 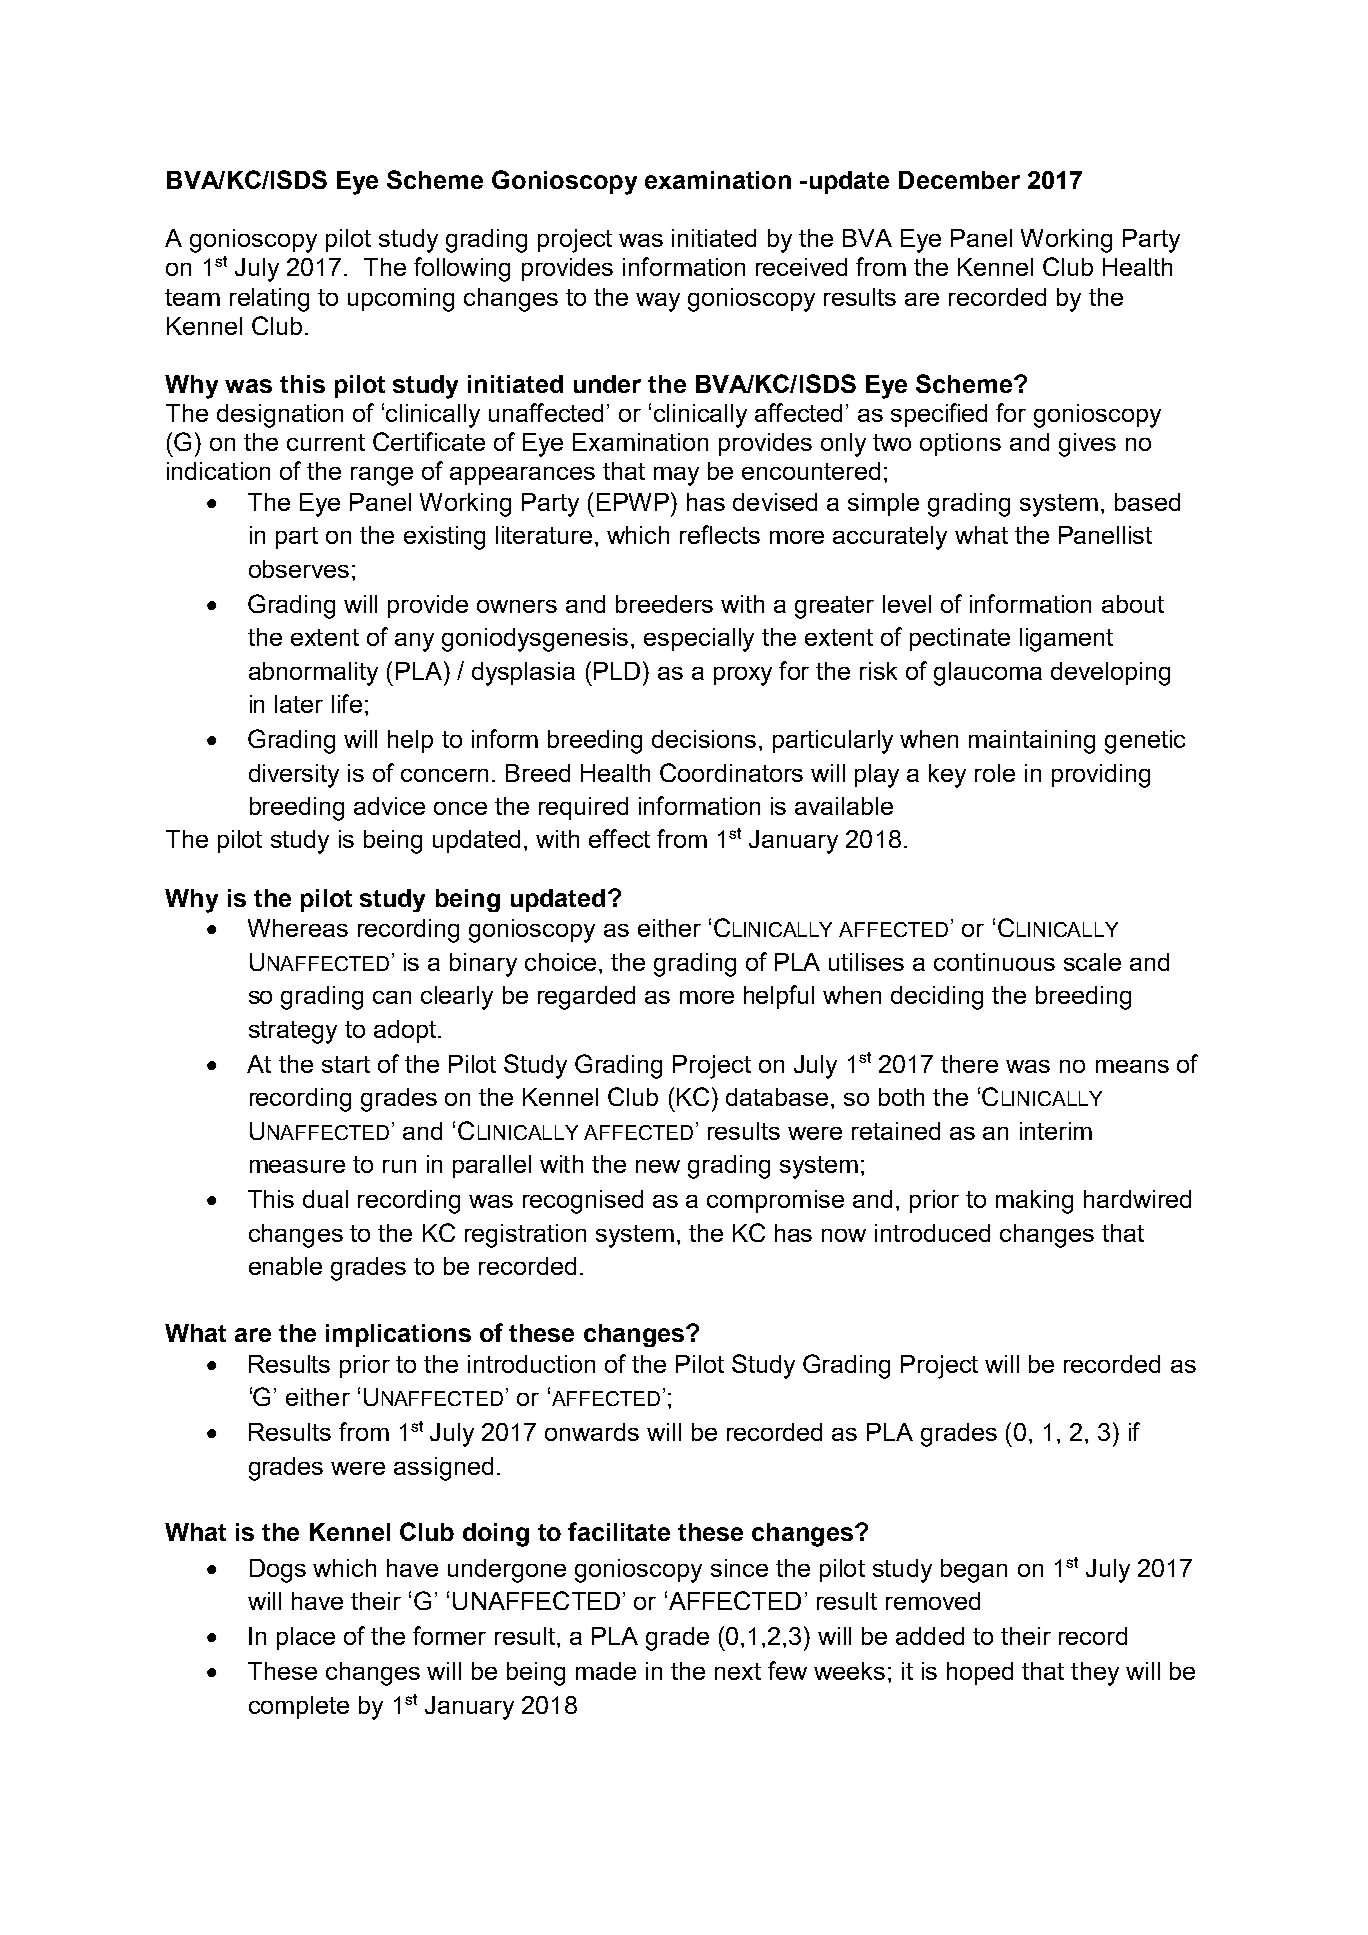 I want to click on introduced, so click(x=932, y=1233).
